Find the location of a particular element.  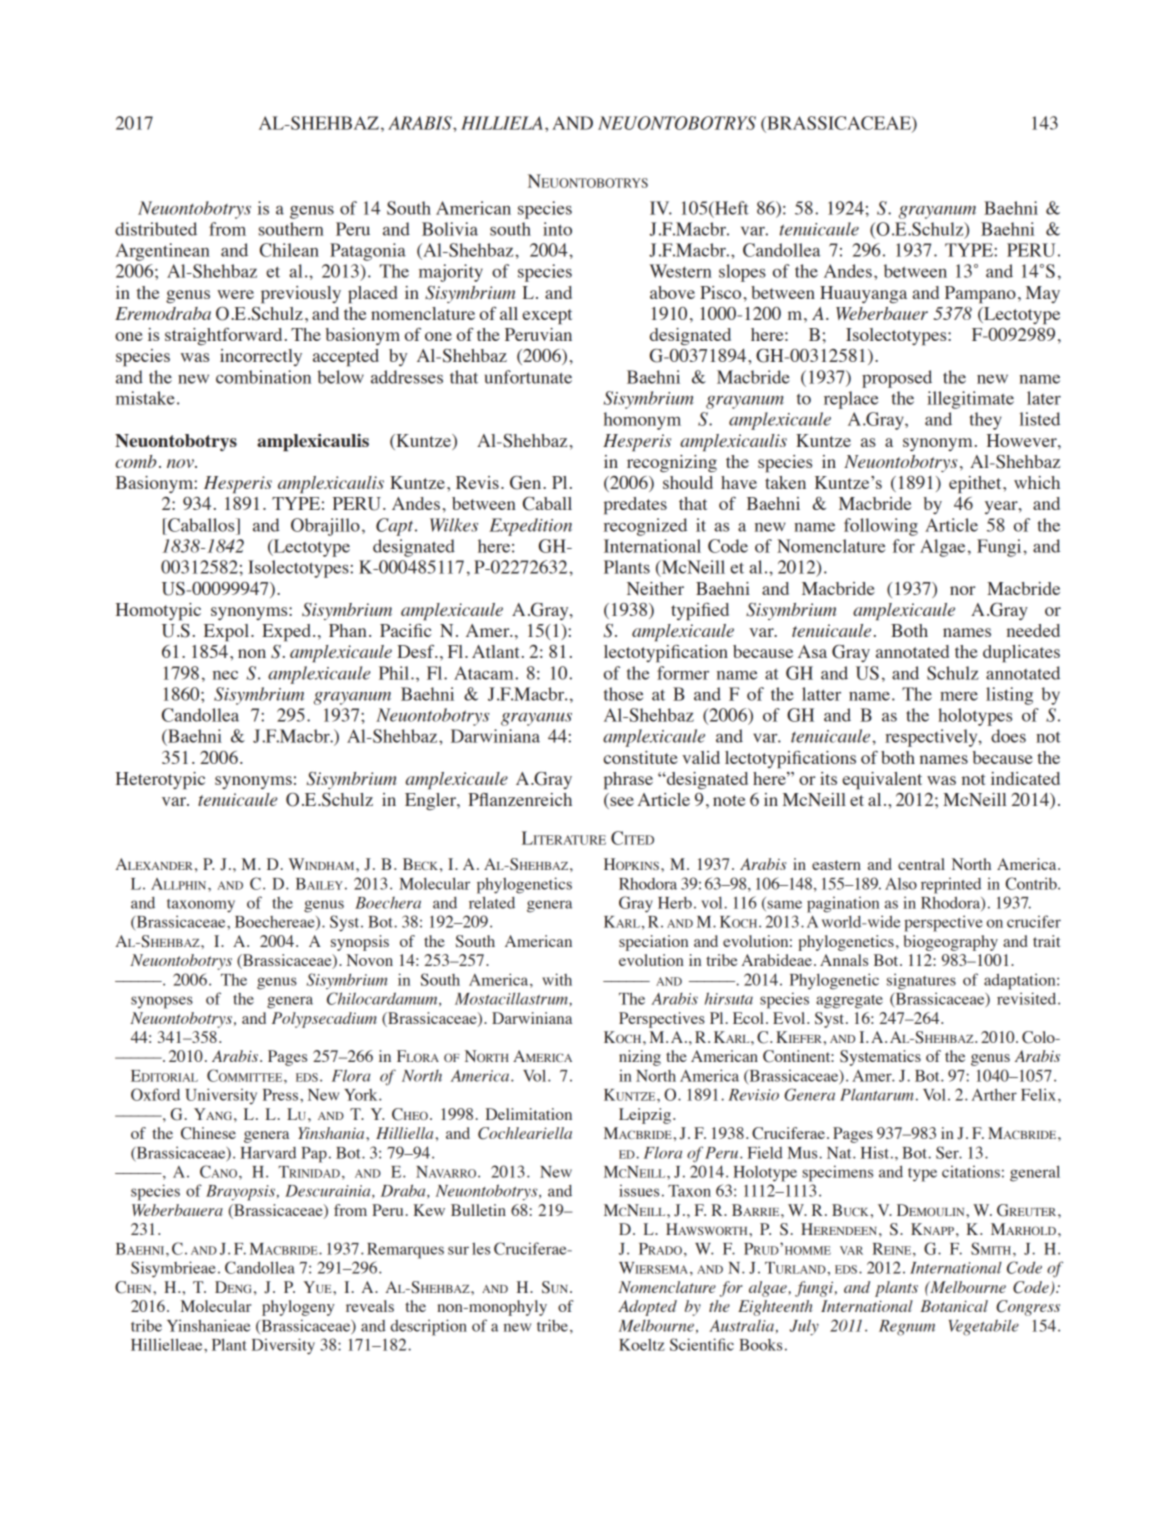

signatures is located at coordinates (921, 981).
